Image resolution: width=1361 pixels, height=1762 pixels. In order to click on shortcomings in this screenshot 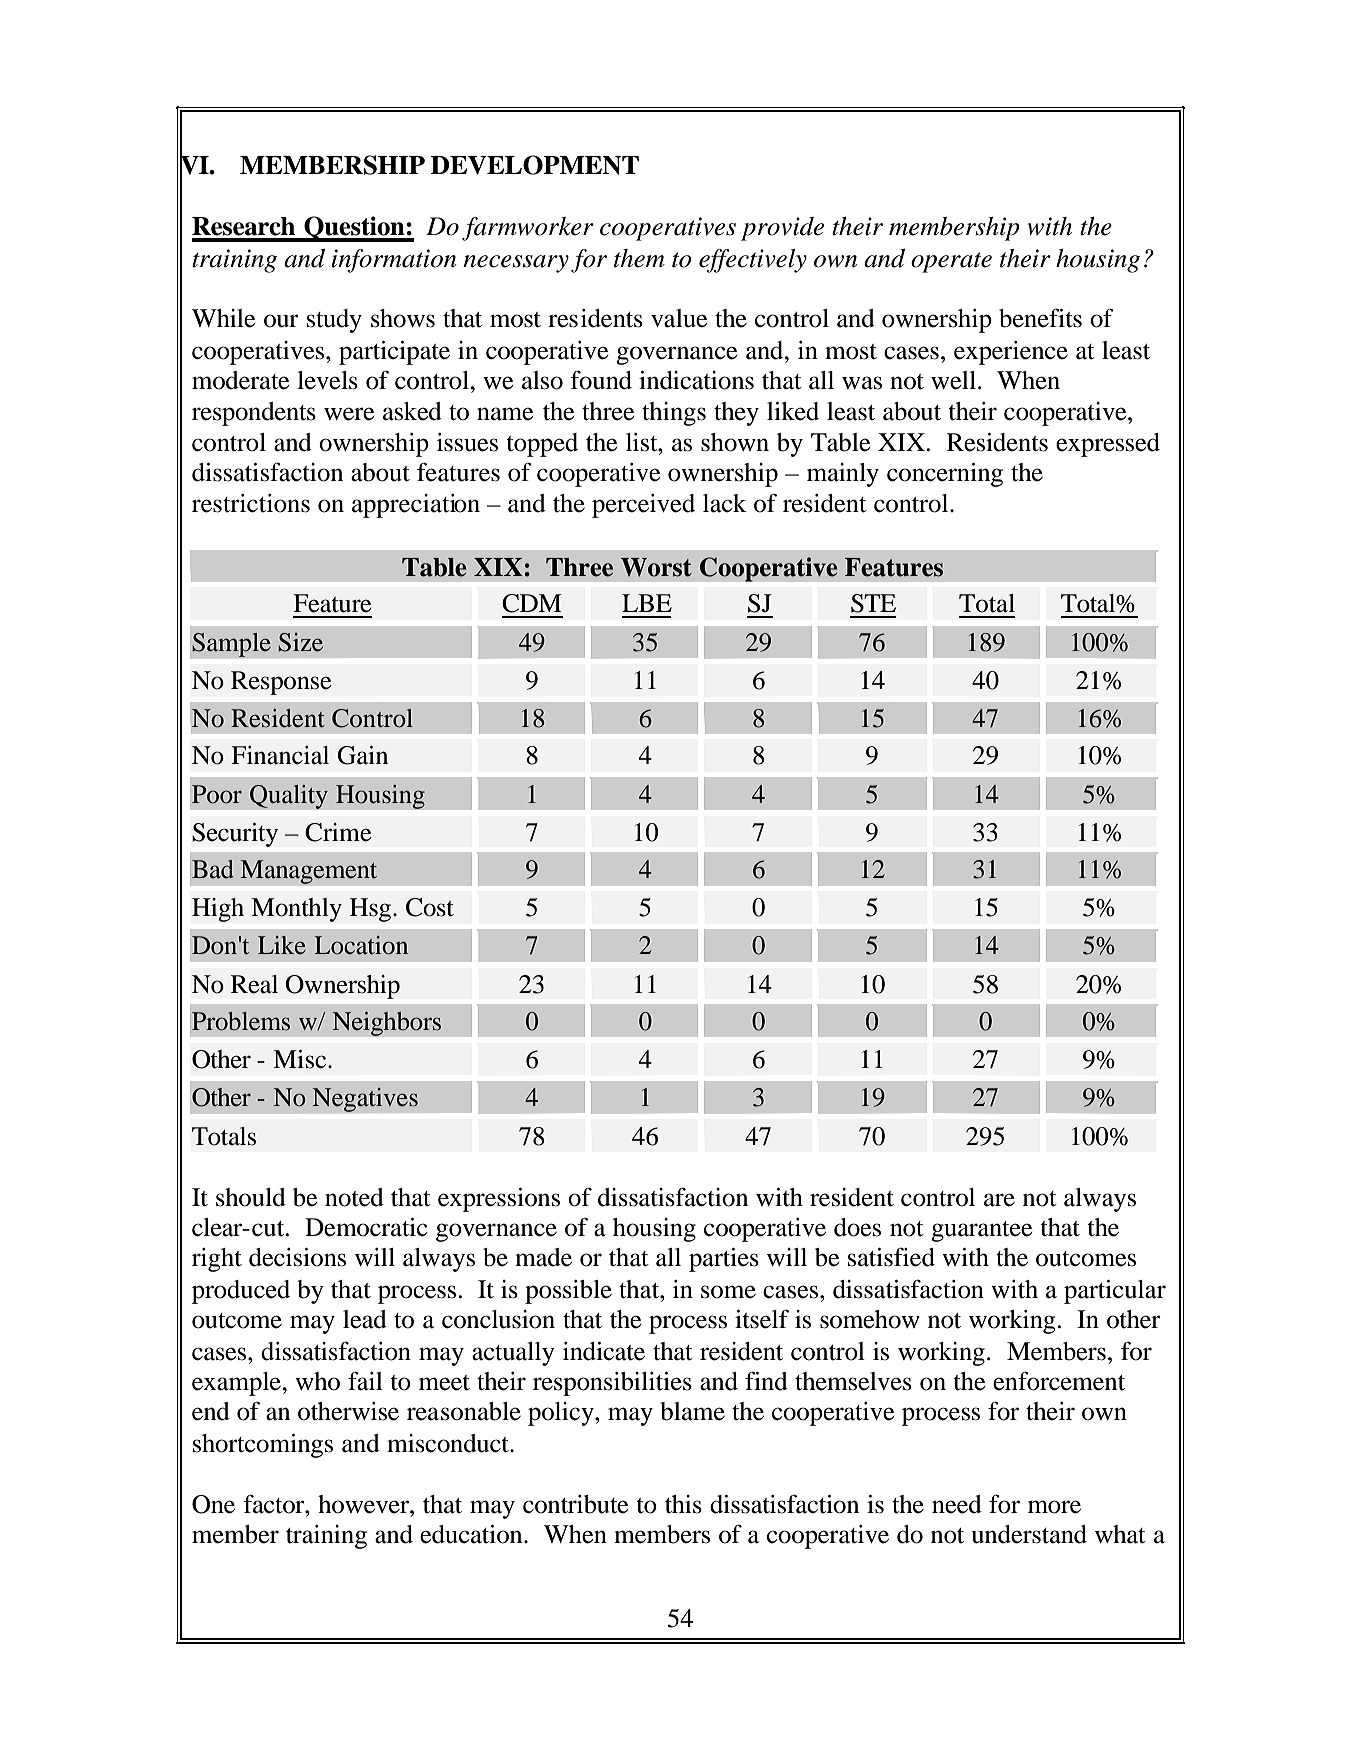, I will do `click(263, 1446)`.
